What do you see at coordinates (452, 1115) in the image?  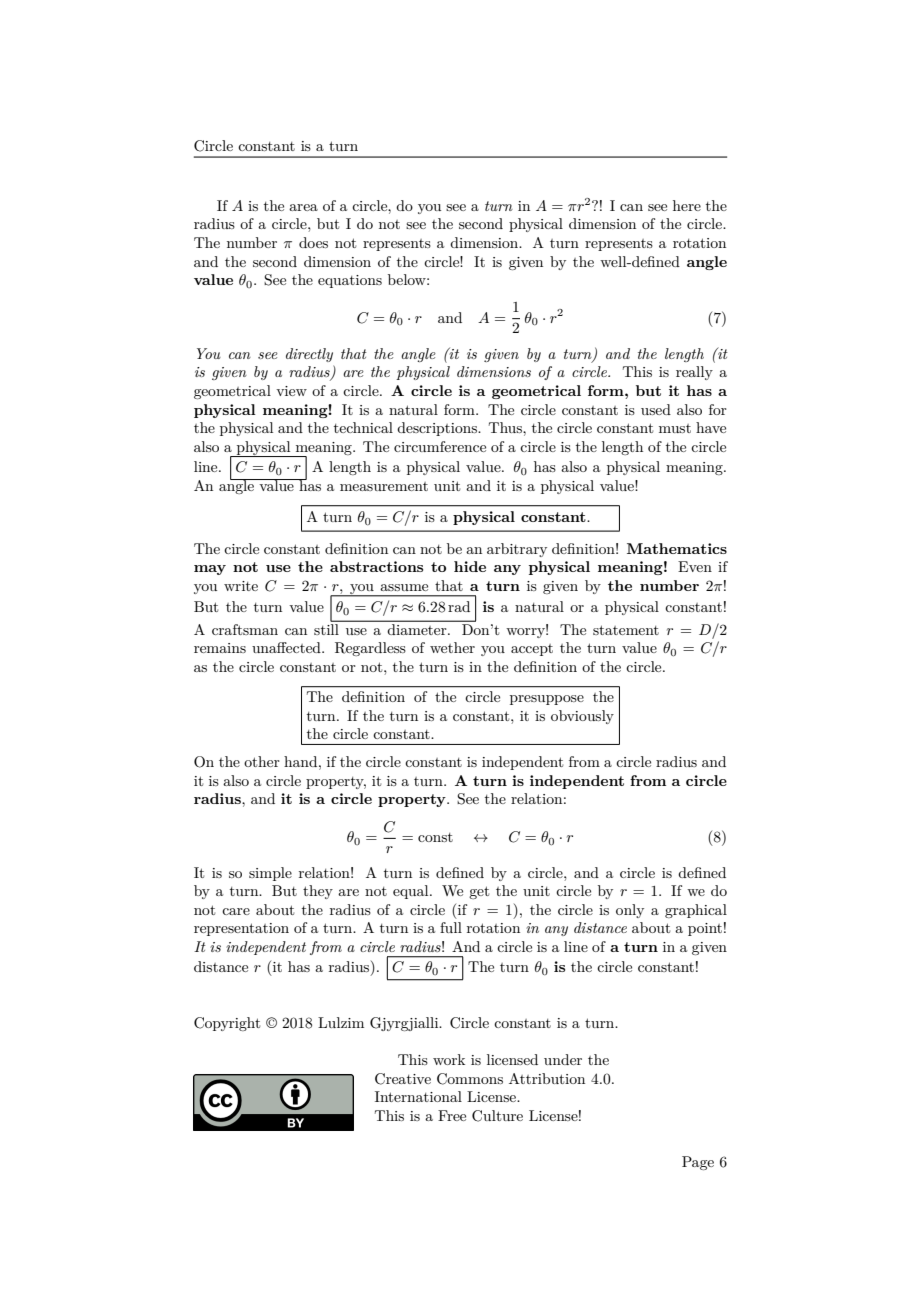 I see `Free` at bounding box center [452, 1115].
